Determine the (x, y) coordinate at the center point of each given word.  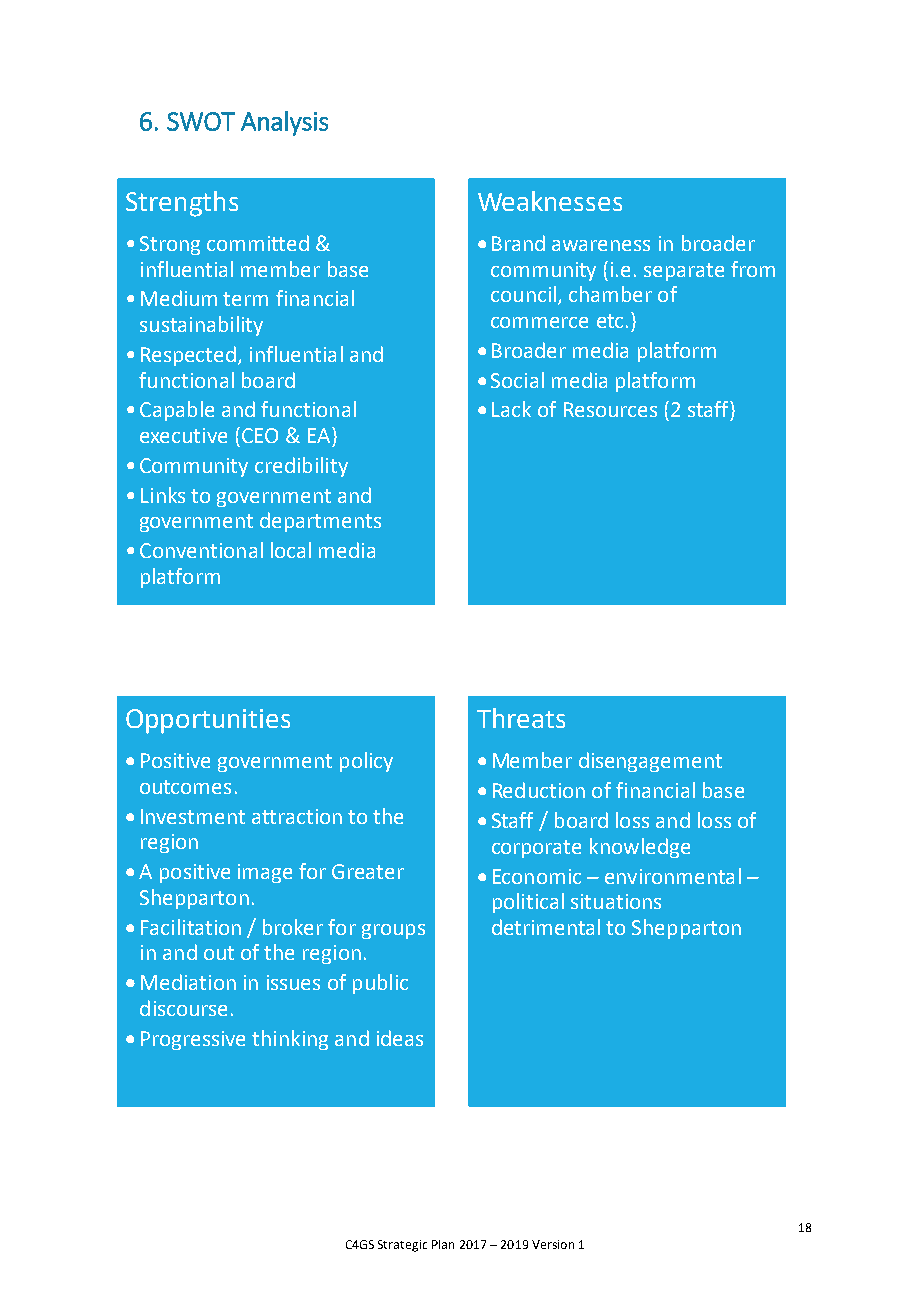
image (265, 873)
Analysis (284, 123)
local (291, 550)
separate (684, 272)
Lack (511, 409)
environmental (673, 876)
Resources (610, 409)
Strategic (402, 1246)
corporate (536, 849)
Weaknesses (550, 201)
